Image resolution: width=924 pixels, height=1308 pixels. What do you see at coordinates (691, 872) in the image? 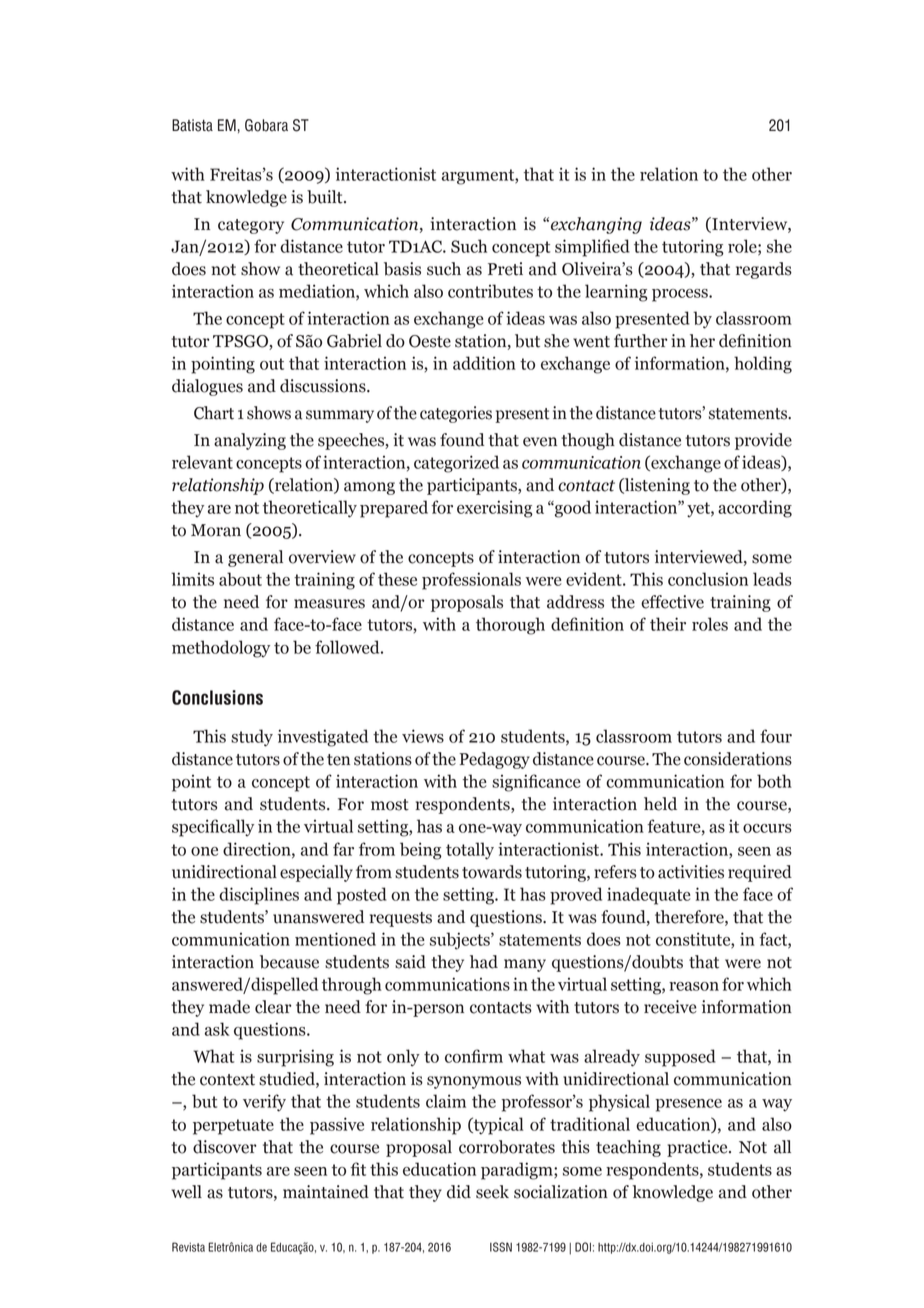
I see `activities` at bounding box center [691, 872].
